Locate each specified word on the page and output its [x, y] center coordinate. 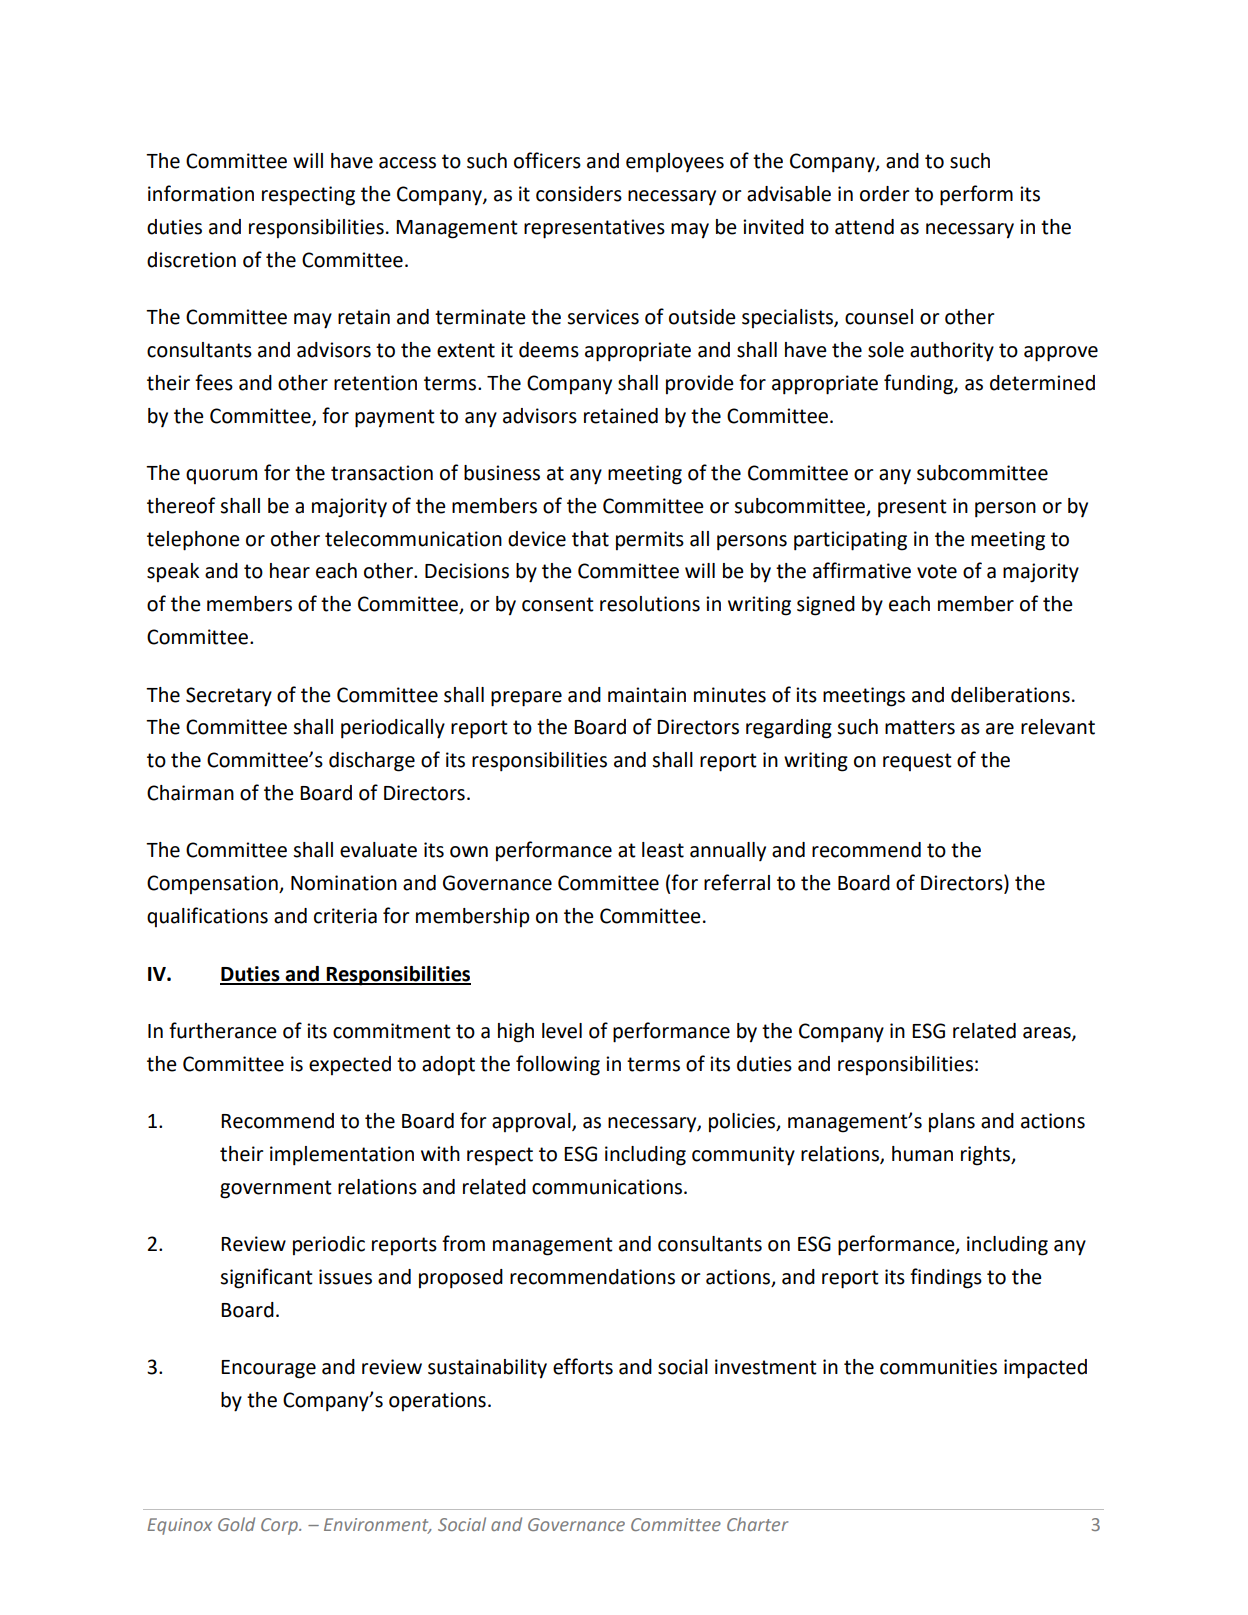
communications [607, 1187]
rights [987, 1156]
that [590, 539]
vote [937, 571]
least [663, 850]
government [276, 1189]
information [201, 193]
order [885, 194]
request [917, 762]
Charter [757, 1524]
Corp [280, 1526]
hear [290, 571]
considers [579, 194]
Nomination [344, 883]
